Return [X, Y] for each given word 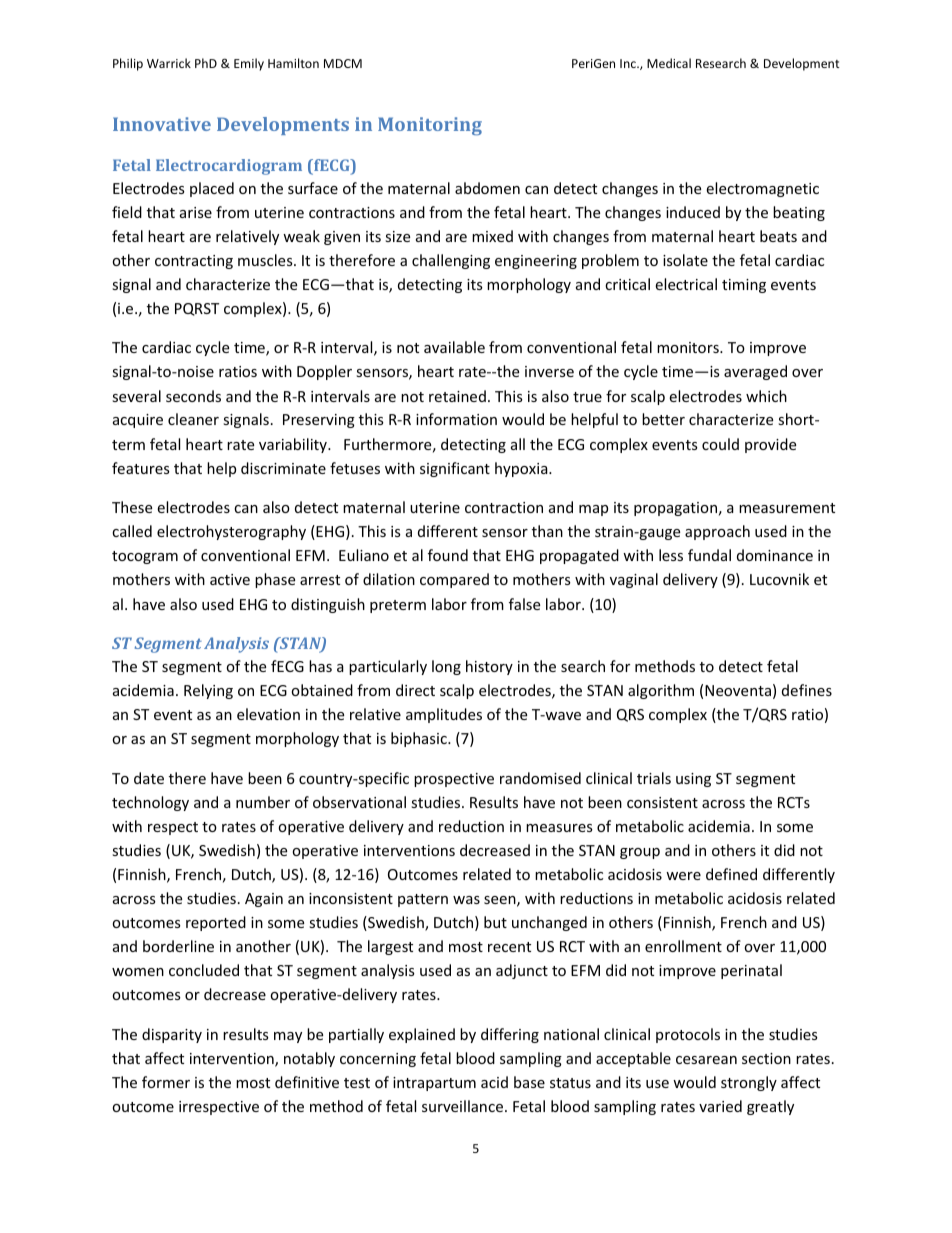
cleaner [193, 419]
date [149, 778]
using [693, 780]
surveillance [462, 1106]
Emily [249, 64]
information [456, 419]
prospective [454, 780]
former [166, 1082]
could [720, 444]
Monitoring [430, 126]
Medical [669, 63]
